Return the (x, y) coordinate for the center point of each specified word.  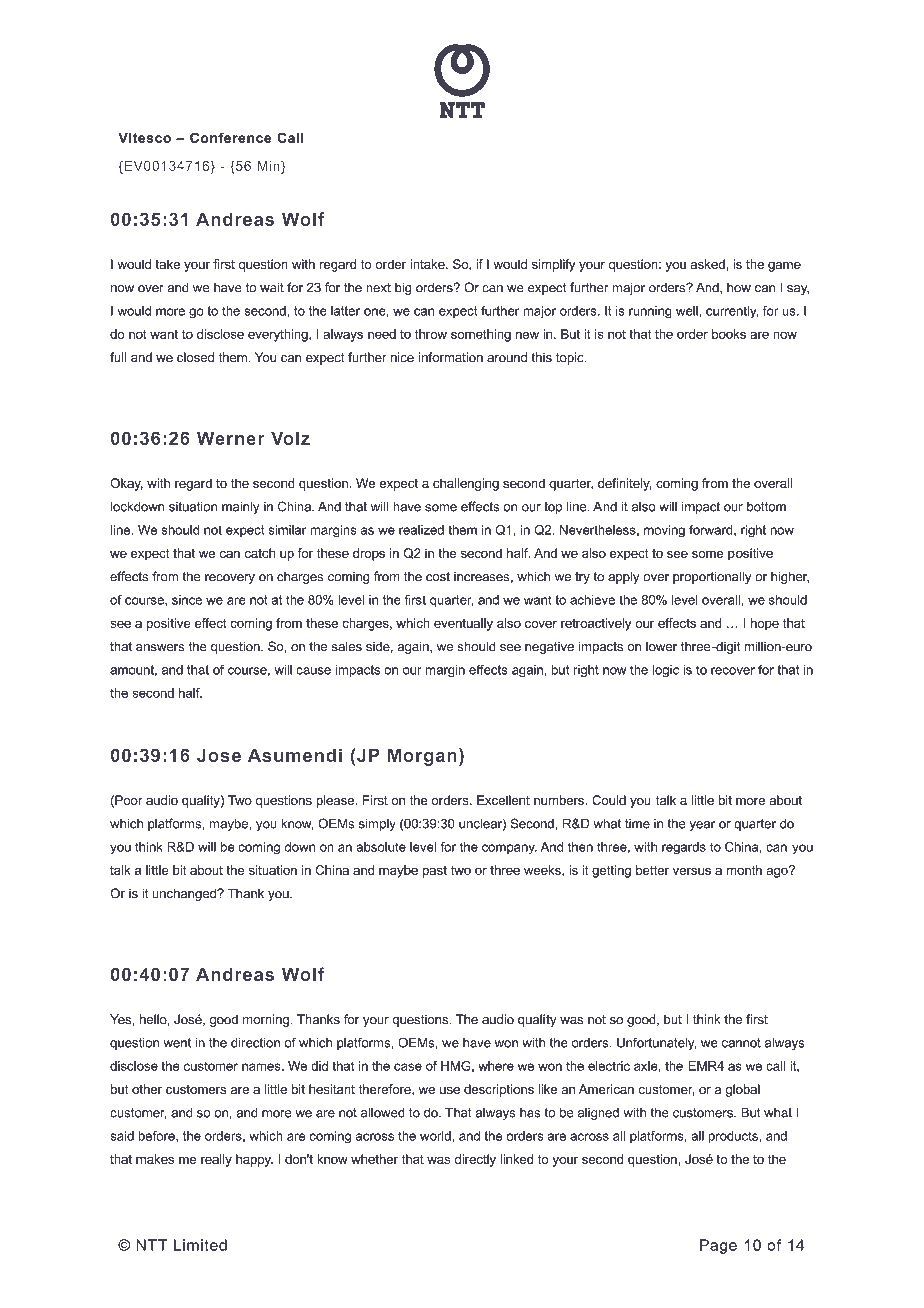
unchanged (185, 894)
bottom (766, 507)
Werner (231, 438)
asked (709, 264)
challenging (466, 484)
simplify (553, 265)
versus (692, 871)
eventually (463, 624)
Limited (200, 1245)
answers (160, 648)
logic (666, 671)
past (434, 872)
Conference (230, 137)
